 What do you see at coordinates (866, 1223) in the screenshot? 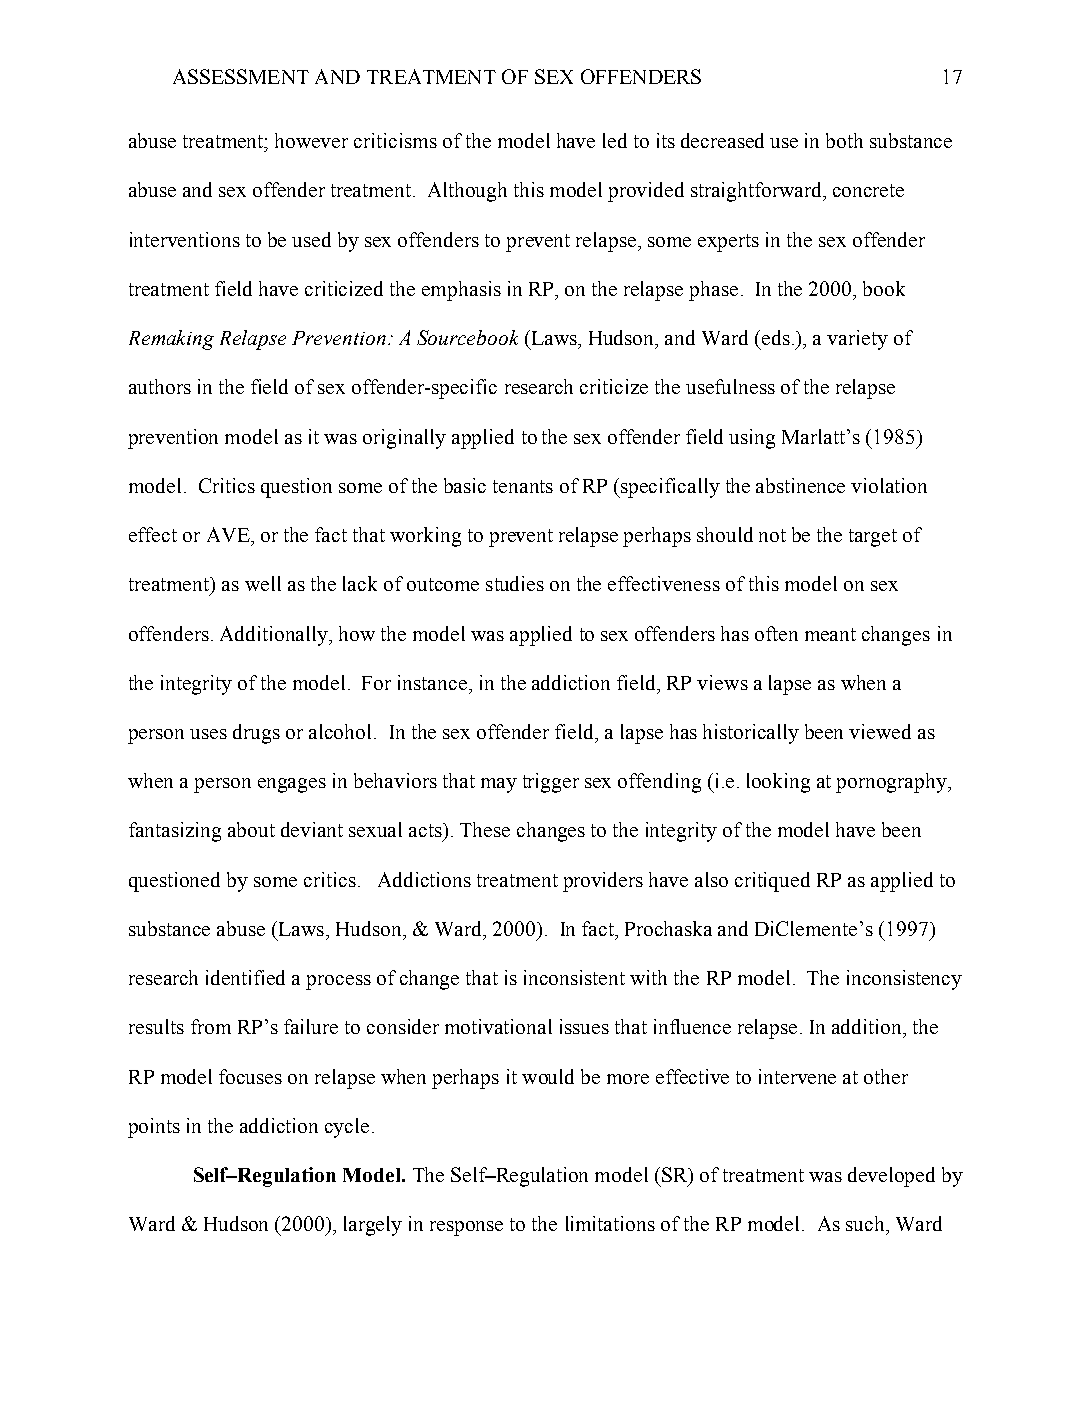
I see `such` at bounding box center [866, 1223].
